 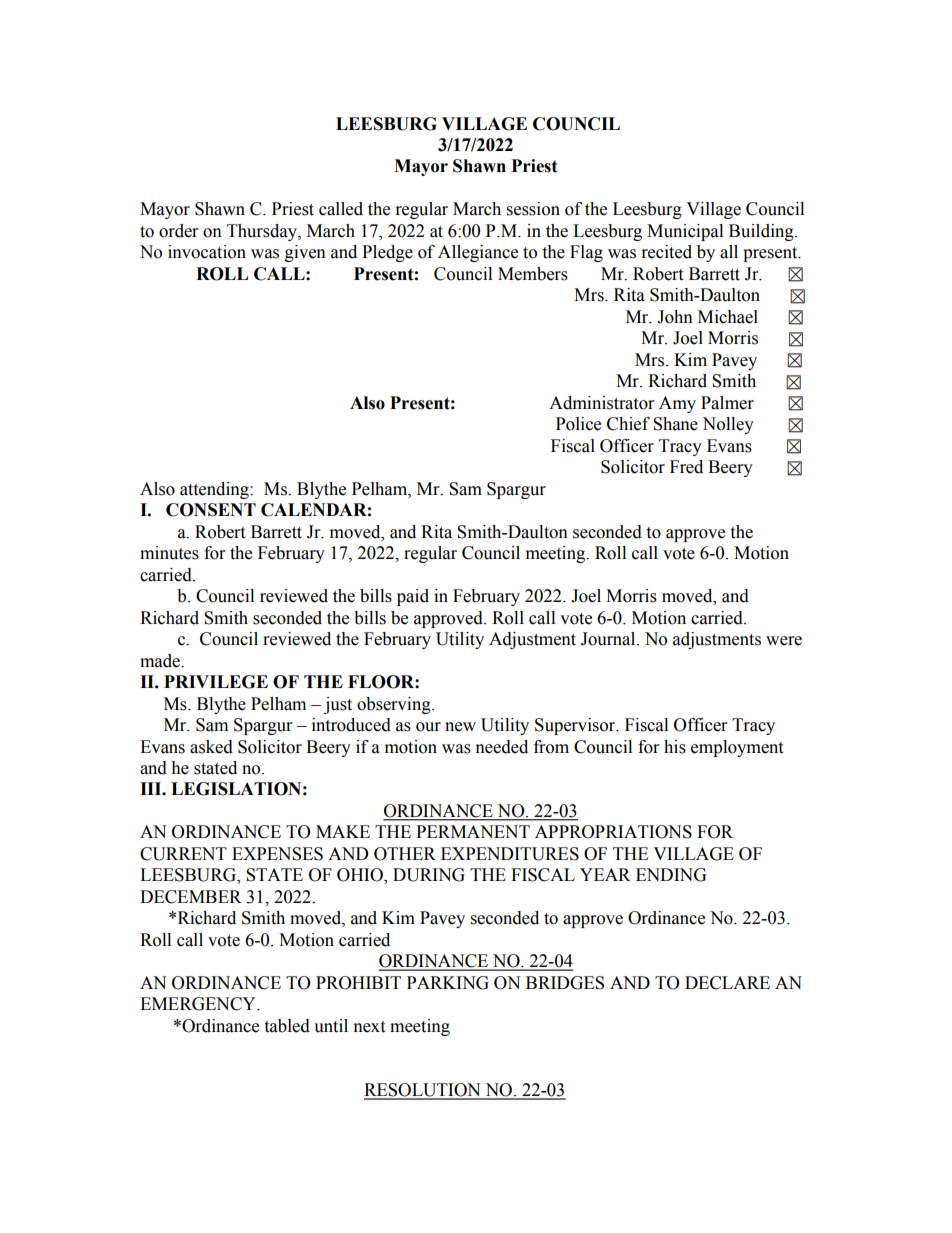 What do you see at coordinates (423, 1091) in the screenshot?
I see `RESOLUTION` at bounding box center [423, 1091].
